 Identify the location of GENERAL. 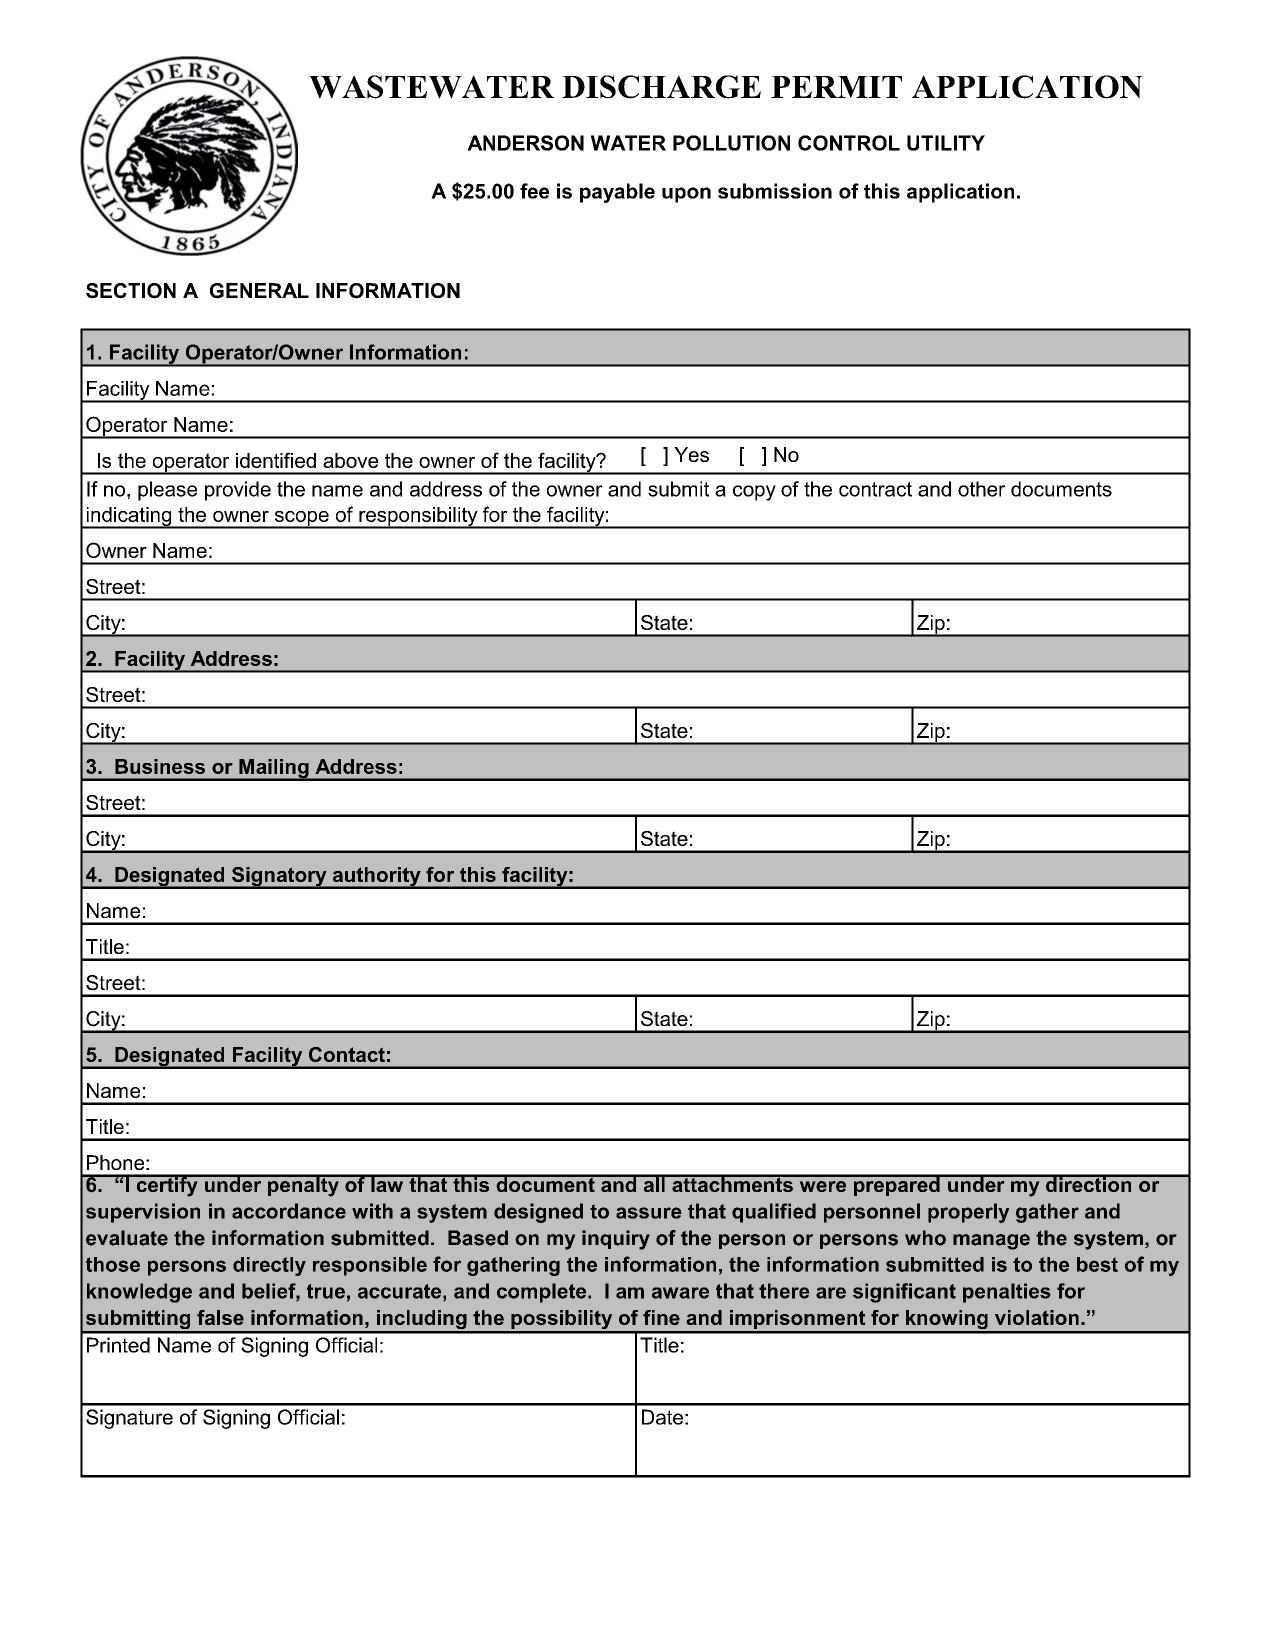
(259, 291).
